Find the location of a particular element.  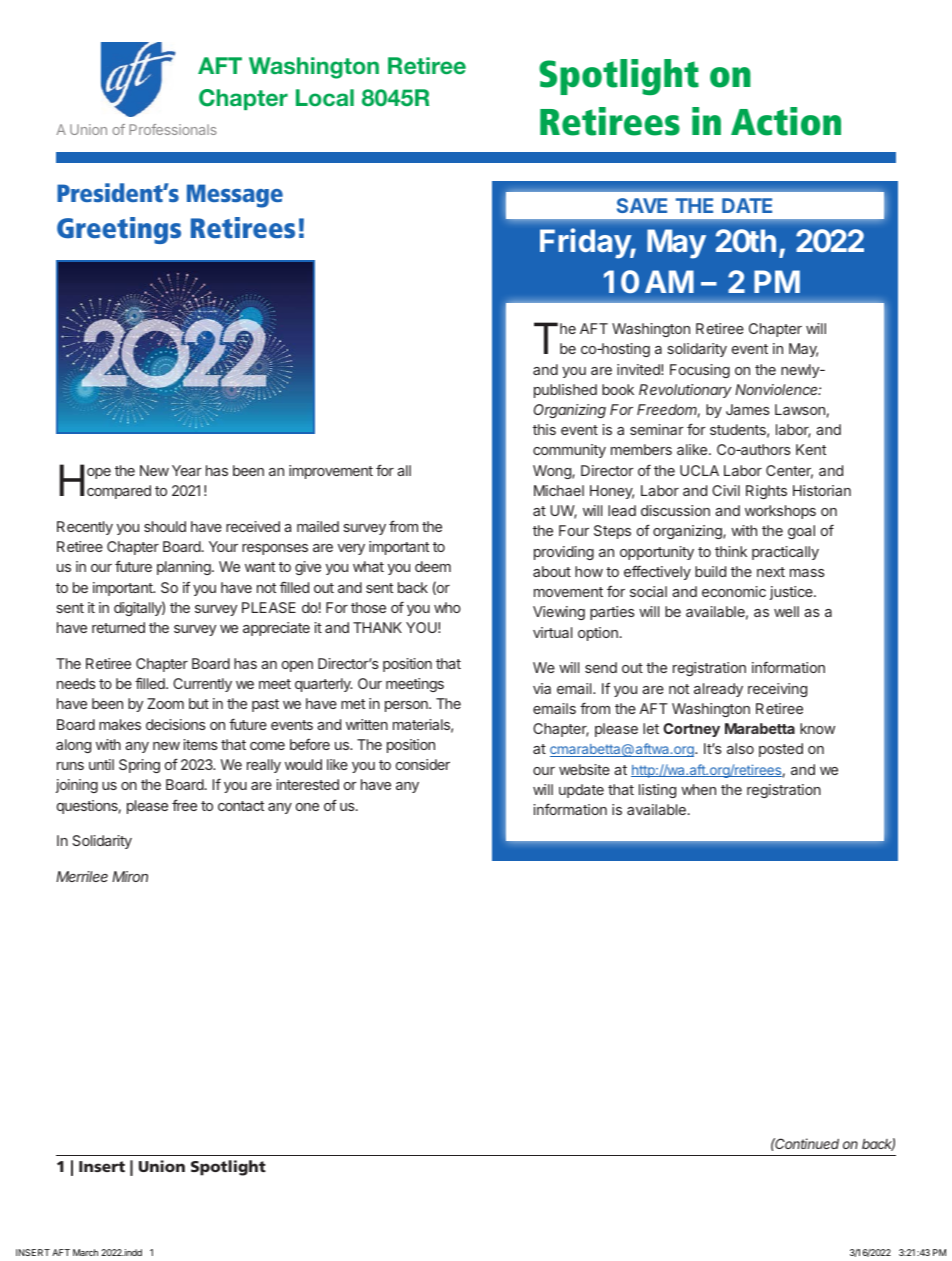

Action is located at coordinates (786, 121).
